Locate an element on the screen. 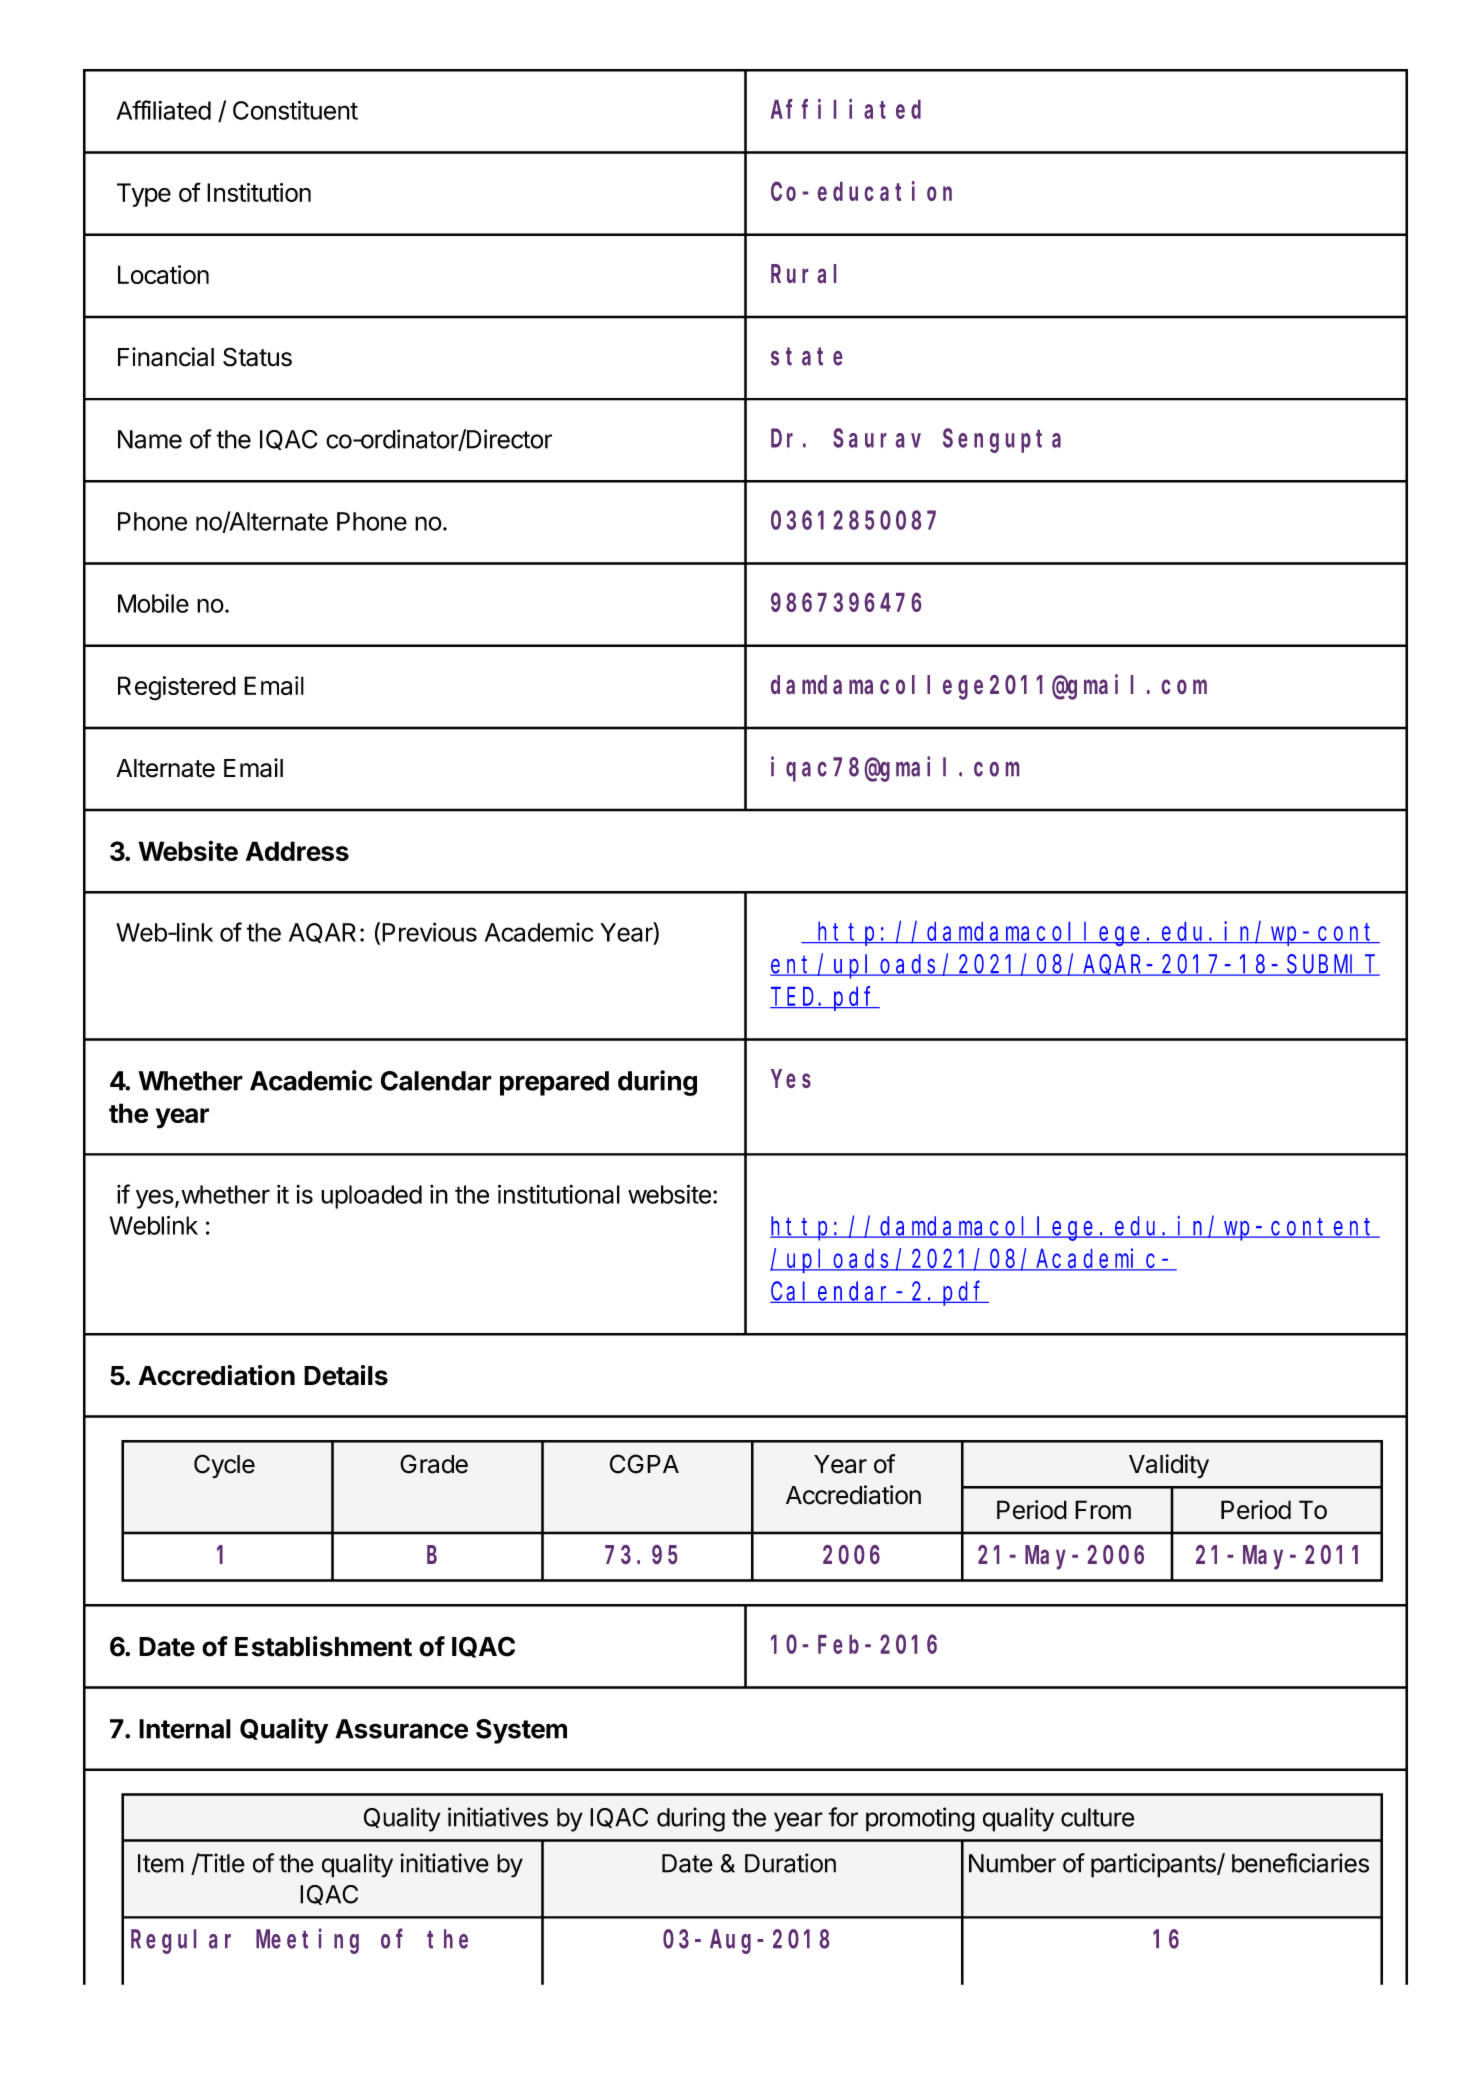 This screenshot has width=1477, height=2089. Status is located at coordinates (257, 357).
